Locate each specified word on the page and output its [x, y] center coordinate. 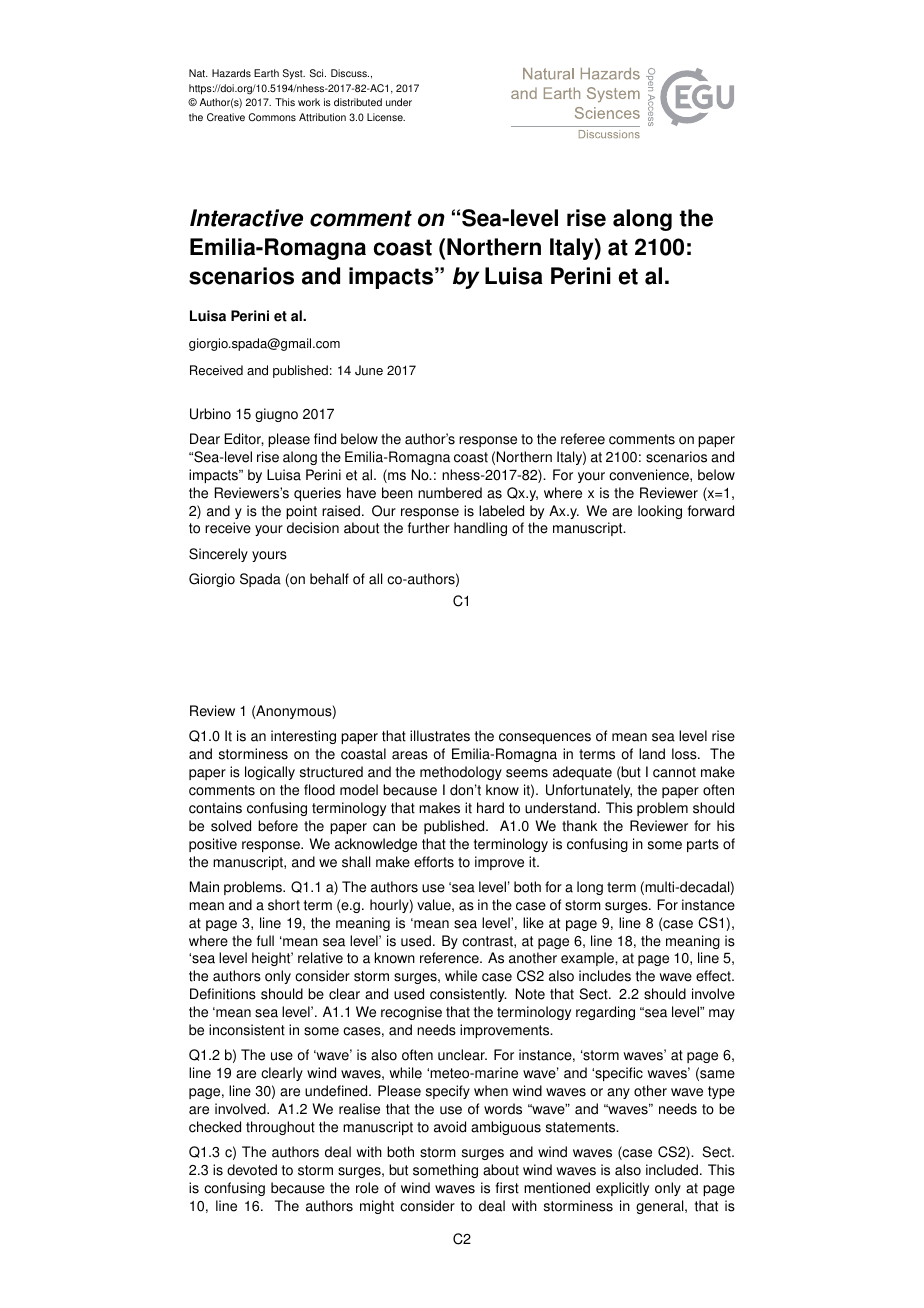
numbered [450, 493]
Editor [244, 439]
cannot [674, 772]
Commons [272, 117]
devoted [252, 1170]
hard [490, 808]
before [278, 826]
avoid [450, 1127]
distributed [358, 102]
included [672, 1170]
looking [660, 512]
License [386, 117]
